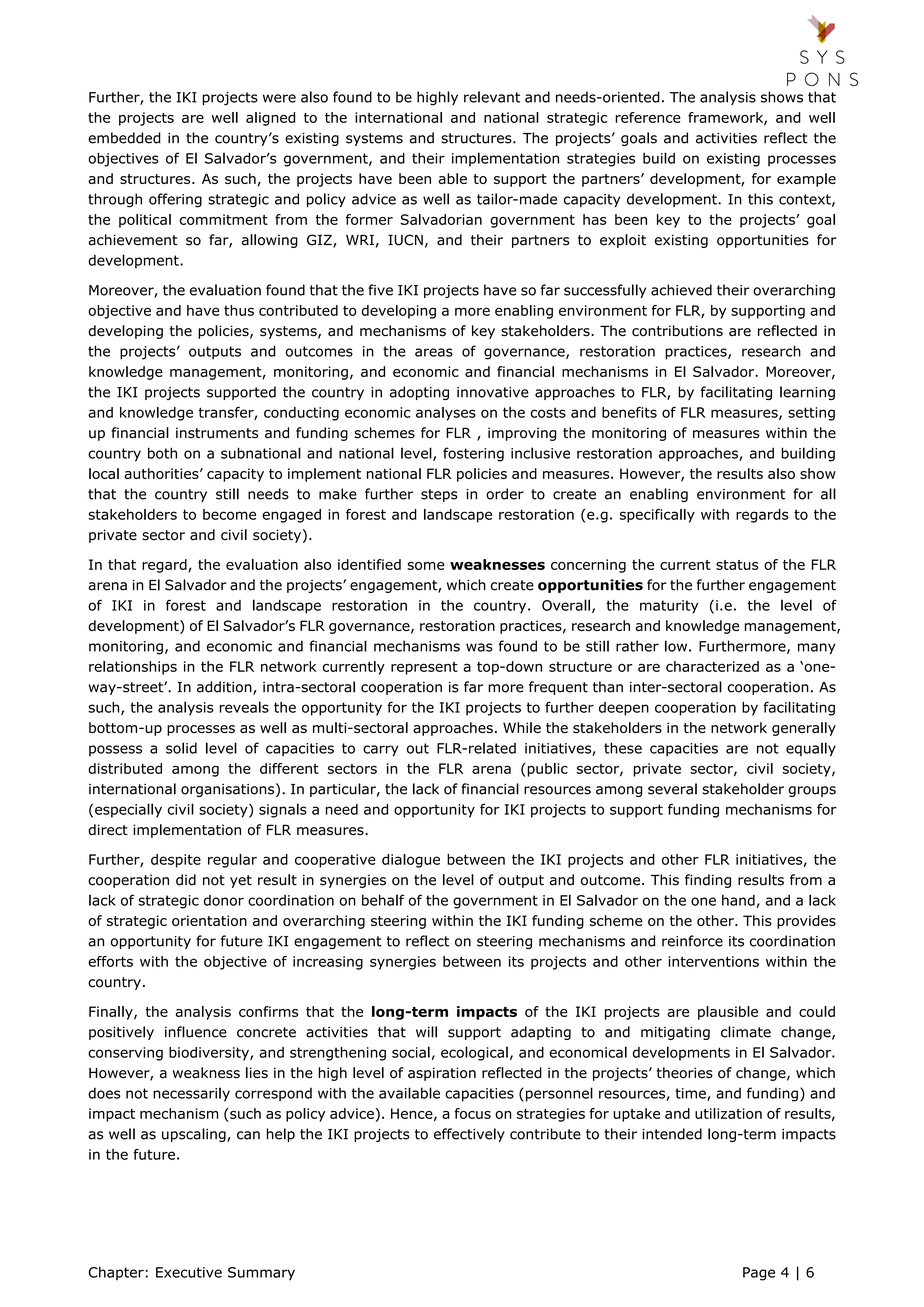 The width and height of the image is (924, 1307). I want to click on dialogue, so click(411, 861).
